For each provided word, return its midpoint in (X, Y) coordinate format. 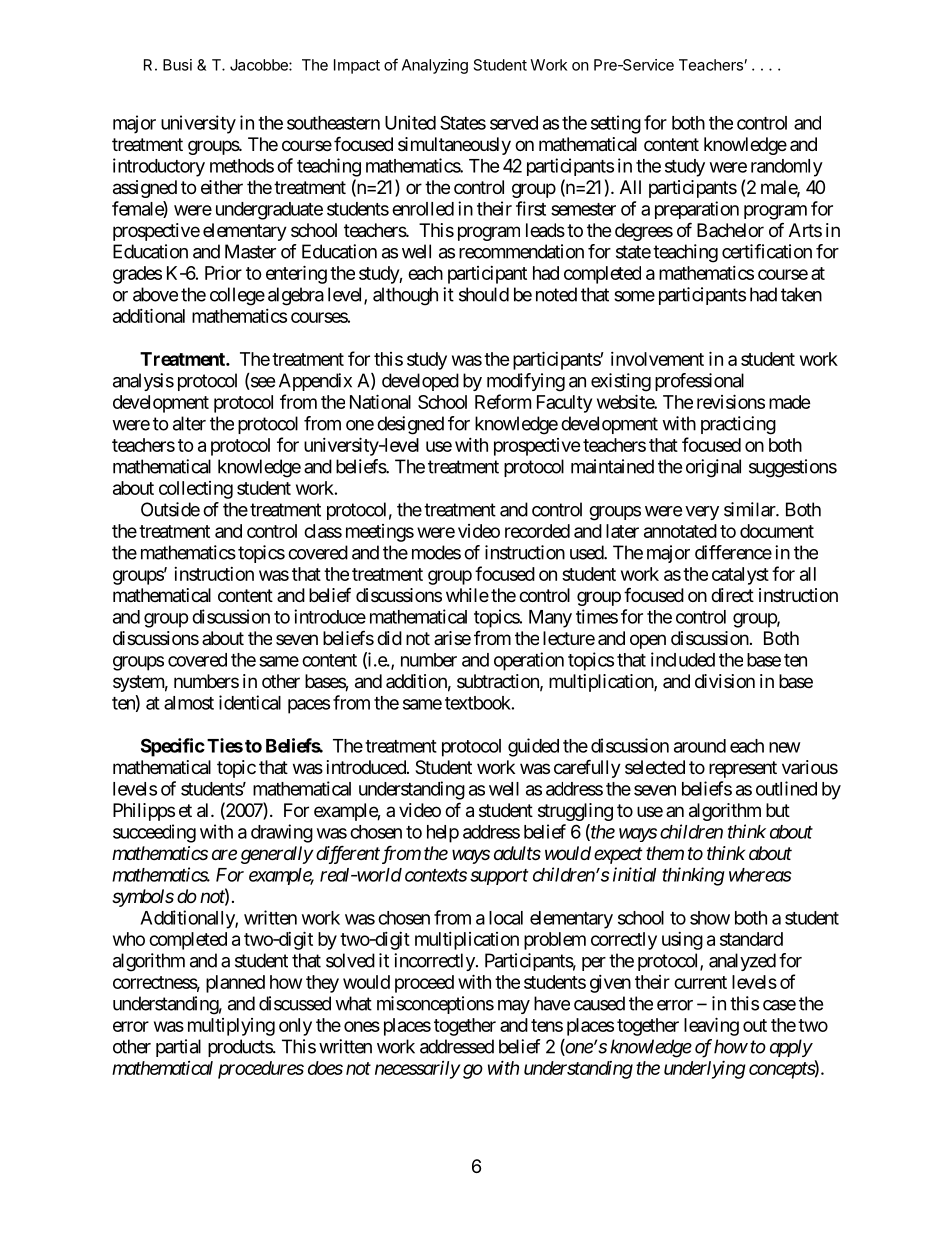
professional (699, 382)
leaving (711, 1026)
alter (189, 423)
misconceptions (435, 1005)
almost (189, 703)
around (700, 746)
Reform (503, 401)
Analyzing (435, 66)
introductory (159, 167)
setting (616, 124)
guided (533, 747)
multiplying (231, 1027)
